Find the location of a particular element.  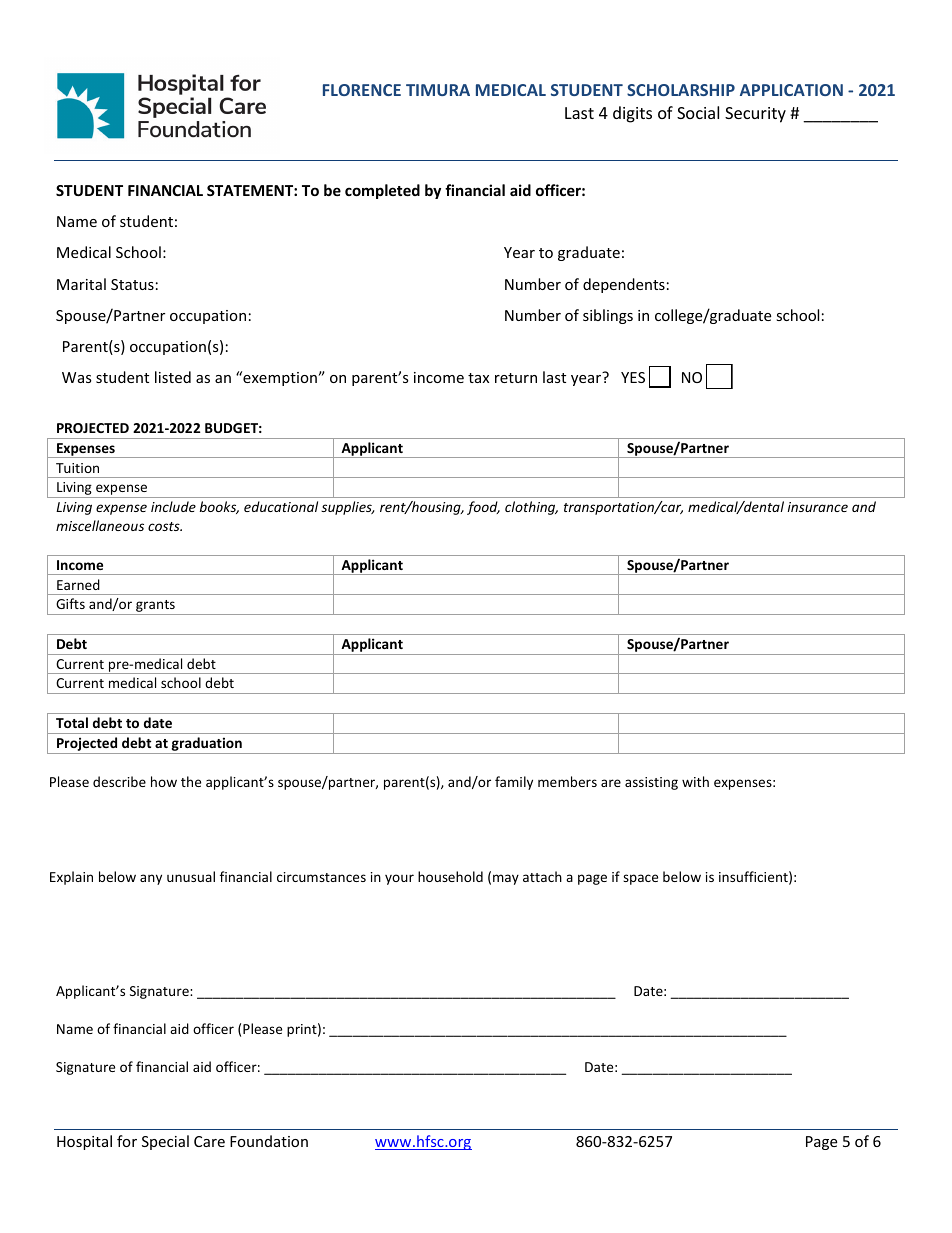

food is located at coordinates (483, 508).
